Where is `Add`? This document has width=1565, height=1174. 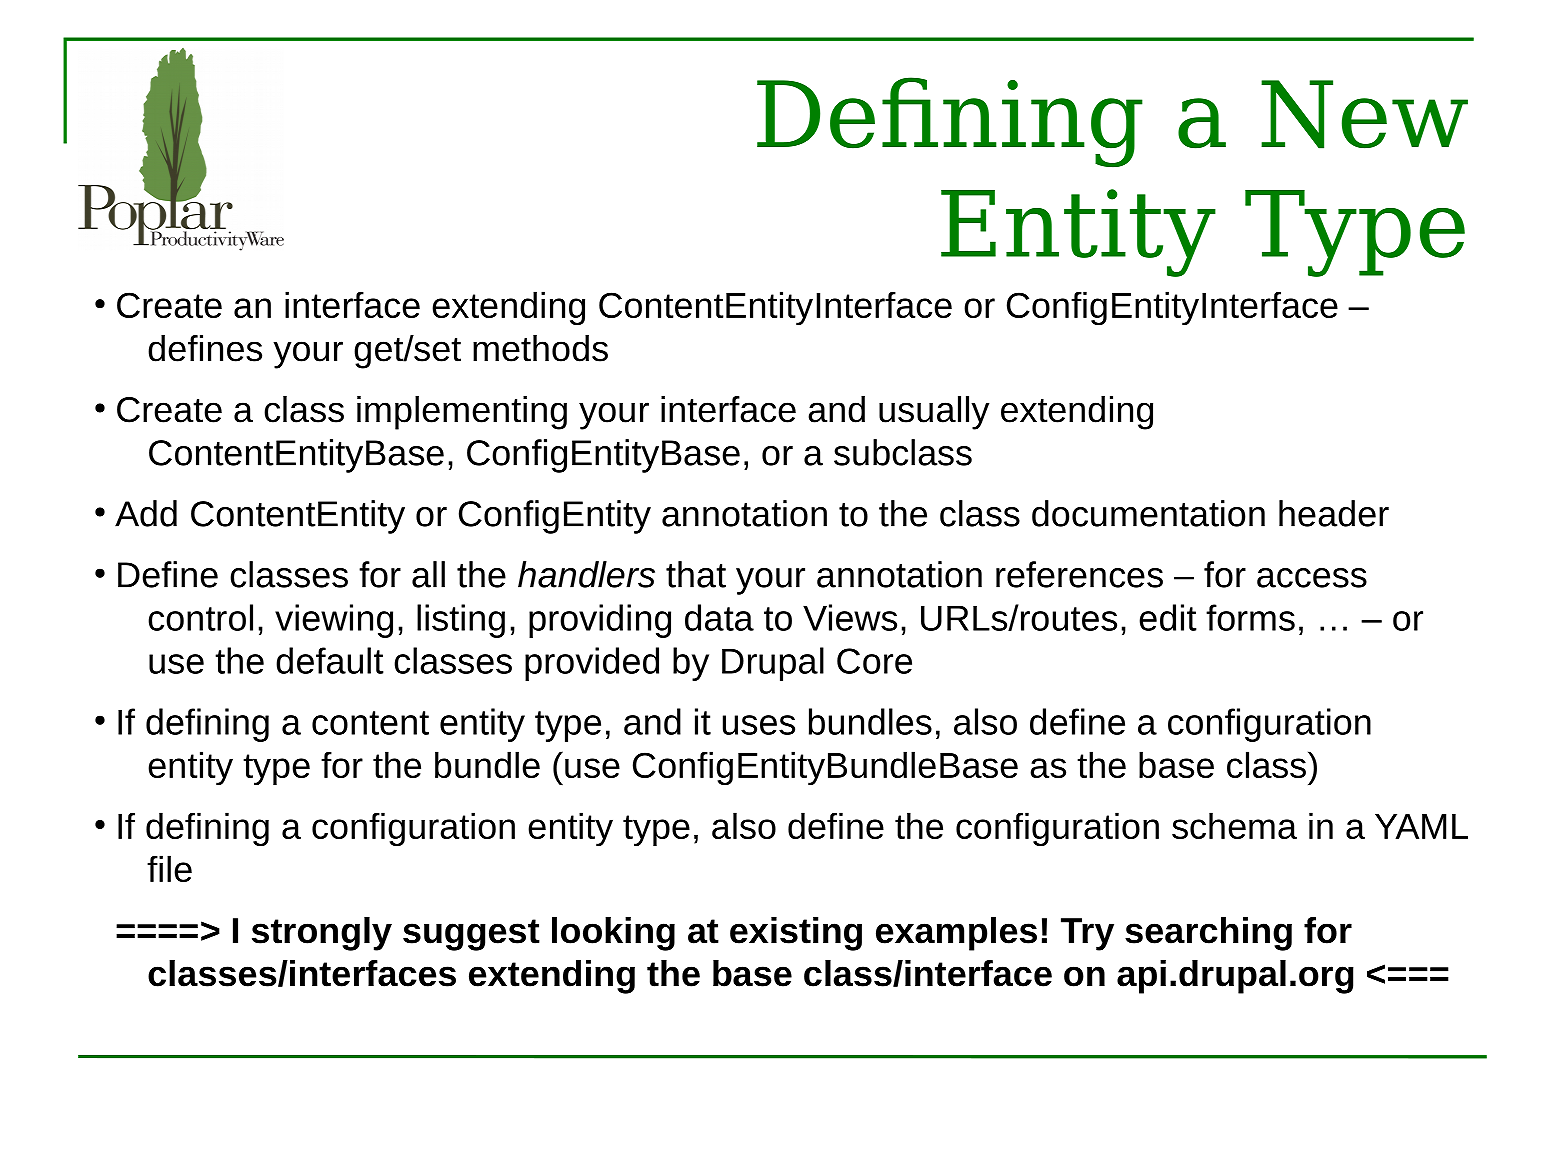
Add is located at coordinates (146, 513).
